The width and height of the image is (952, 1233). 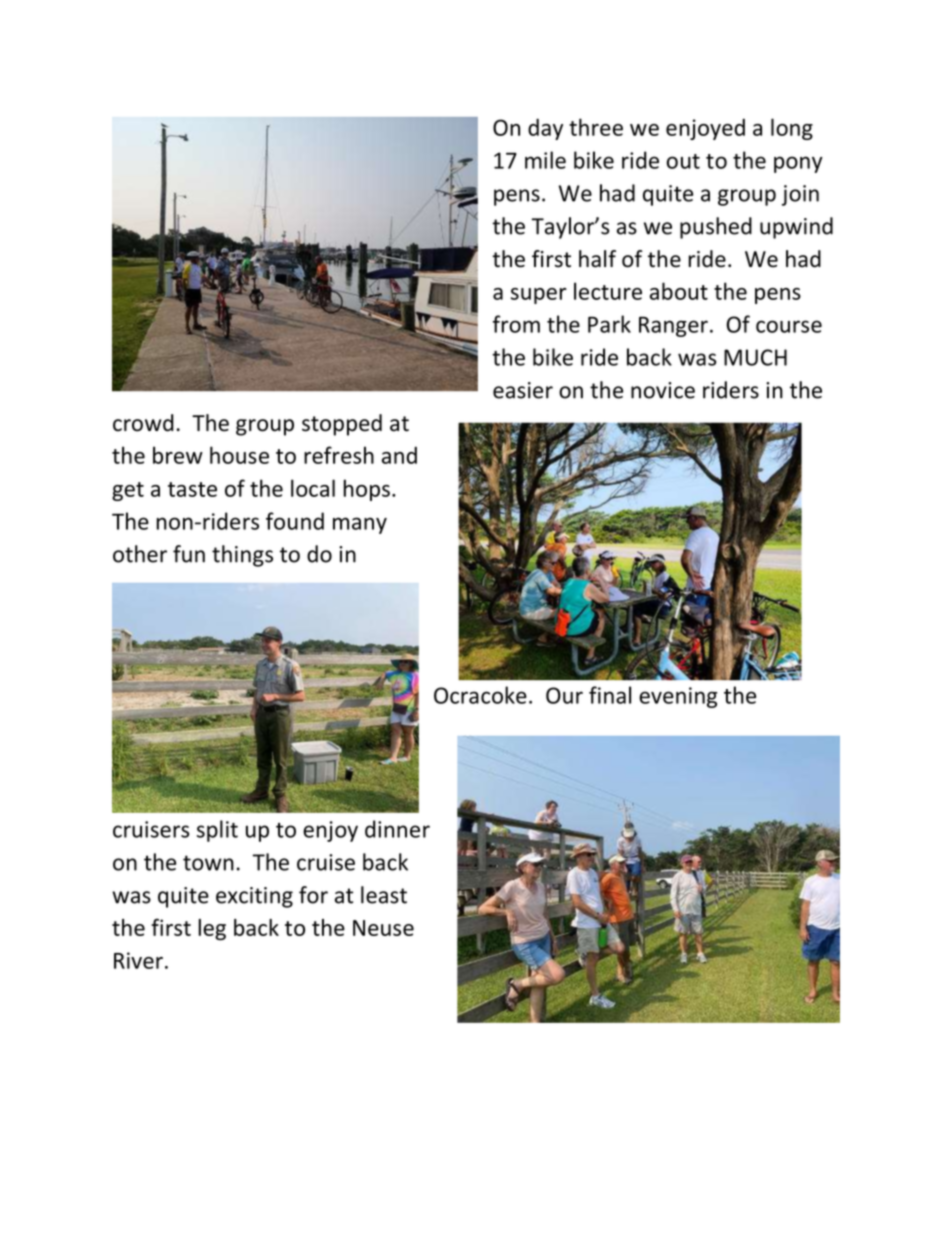 I want to click on crowd, so click(x=143, y=423).
